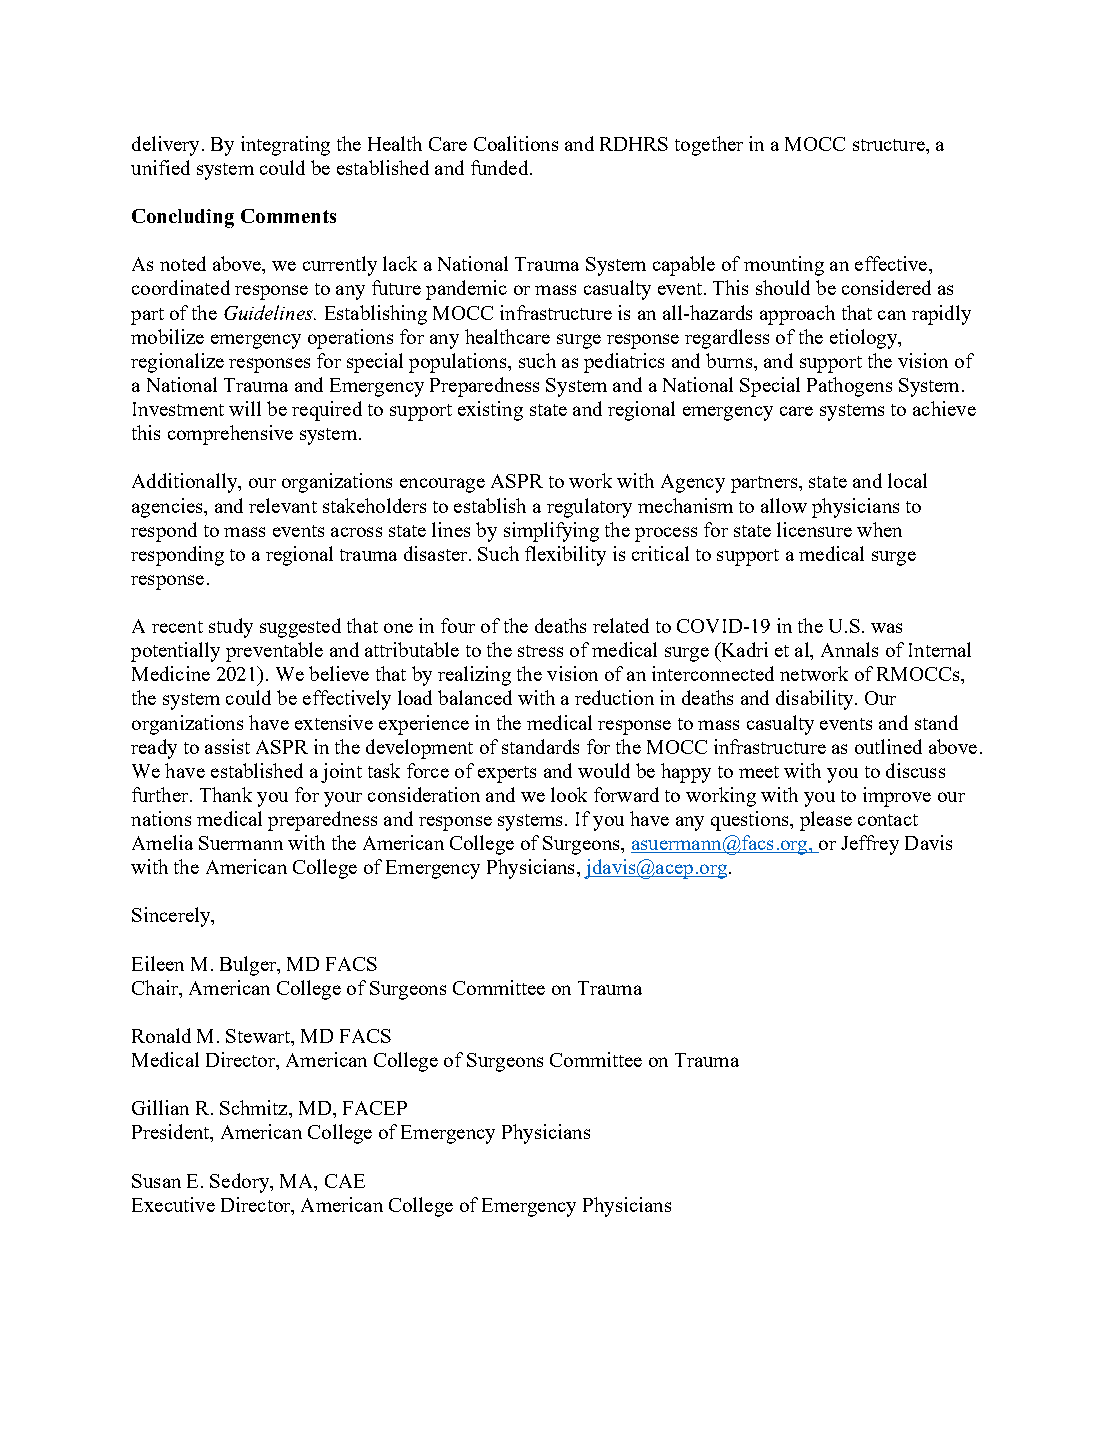 The width and height of the image is (1115, 1444). I want to click on integrating, so click(285, 146).
